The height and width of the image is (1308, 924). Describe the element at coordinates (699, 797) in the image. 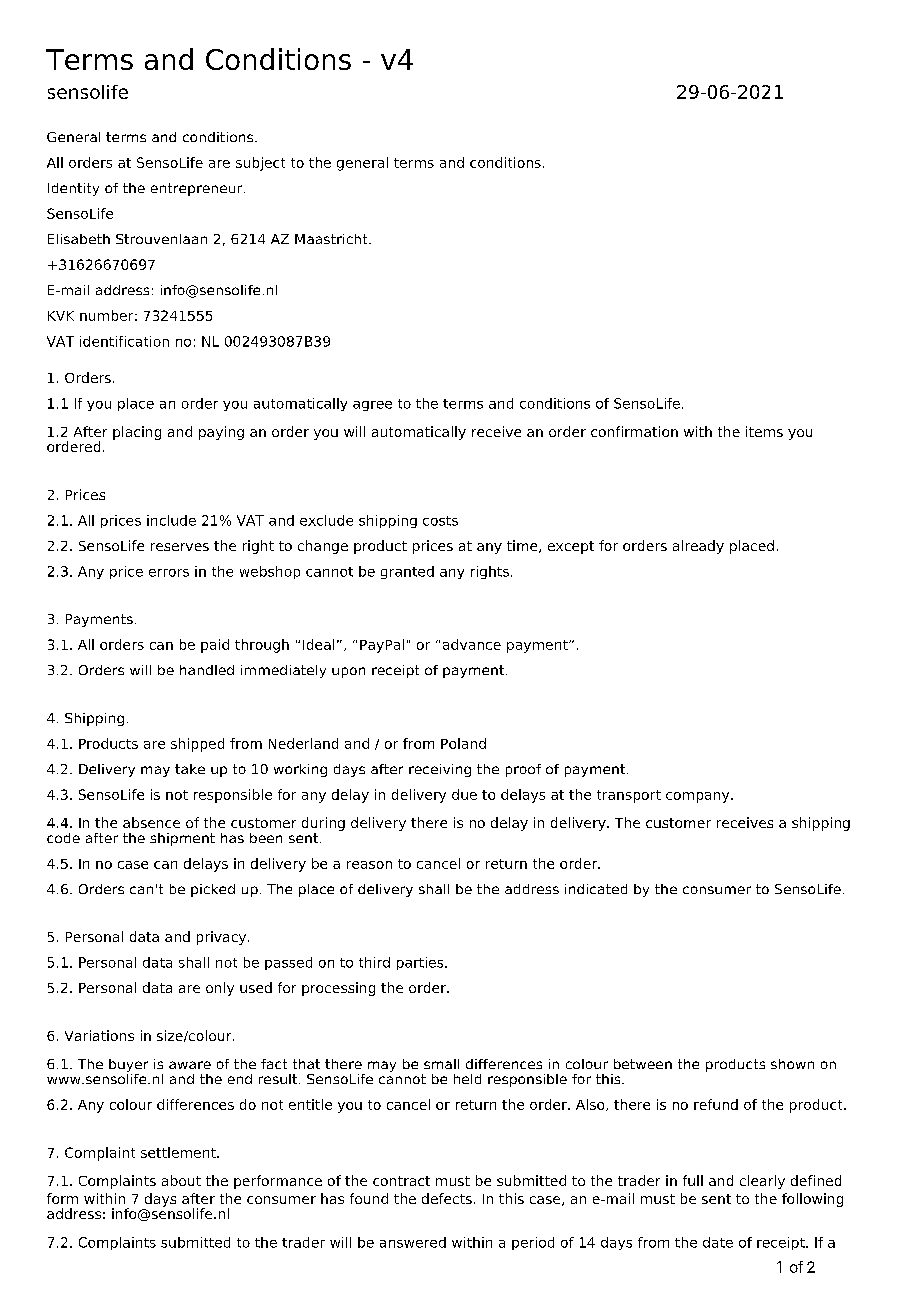

I see `company` at that location.
